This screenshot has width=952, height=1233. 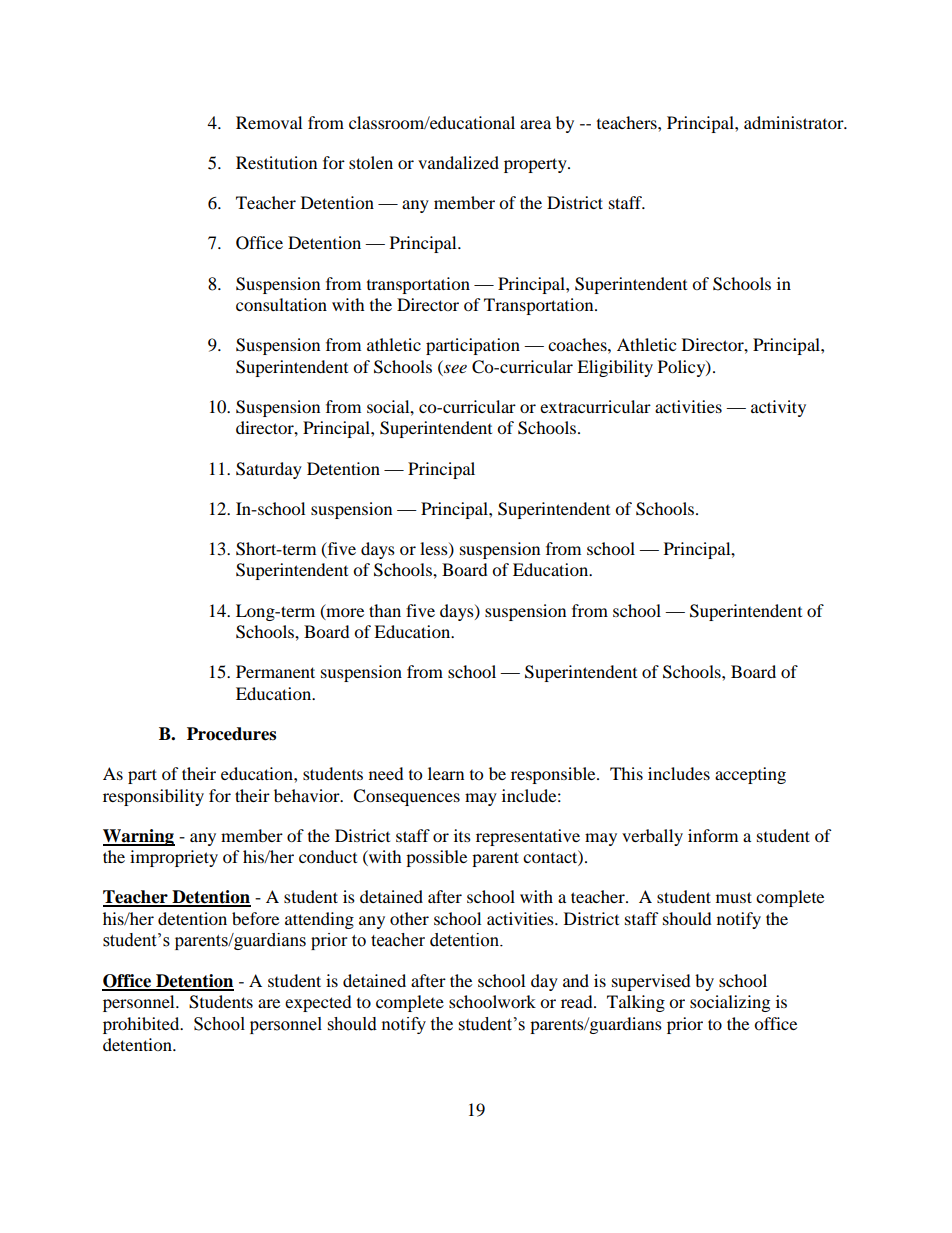 I want to click on Procedures, so click(x=231, y=734).
